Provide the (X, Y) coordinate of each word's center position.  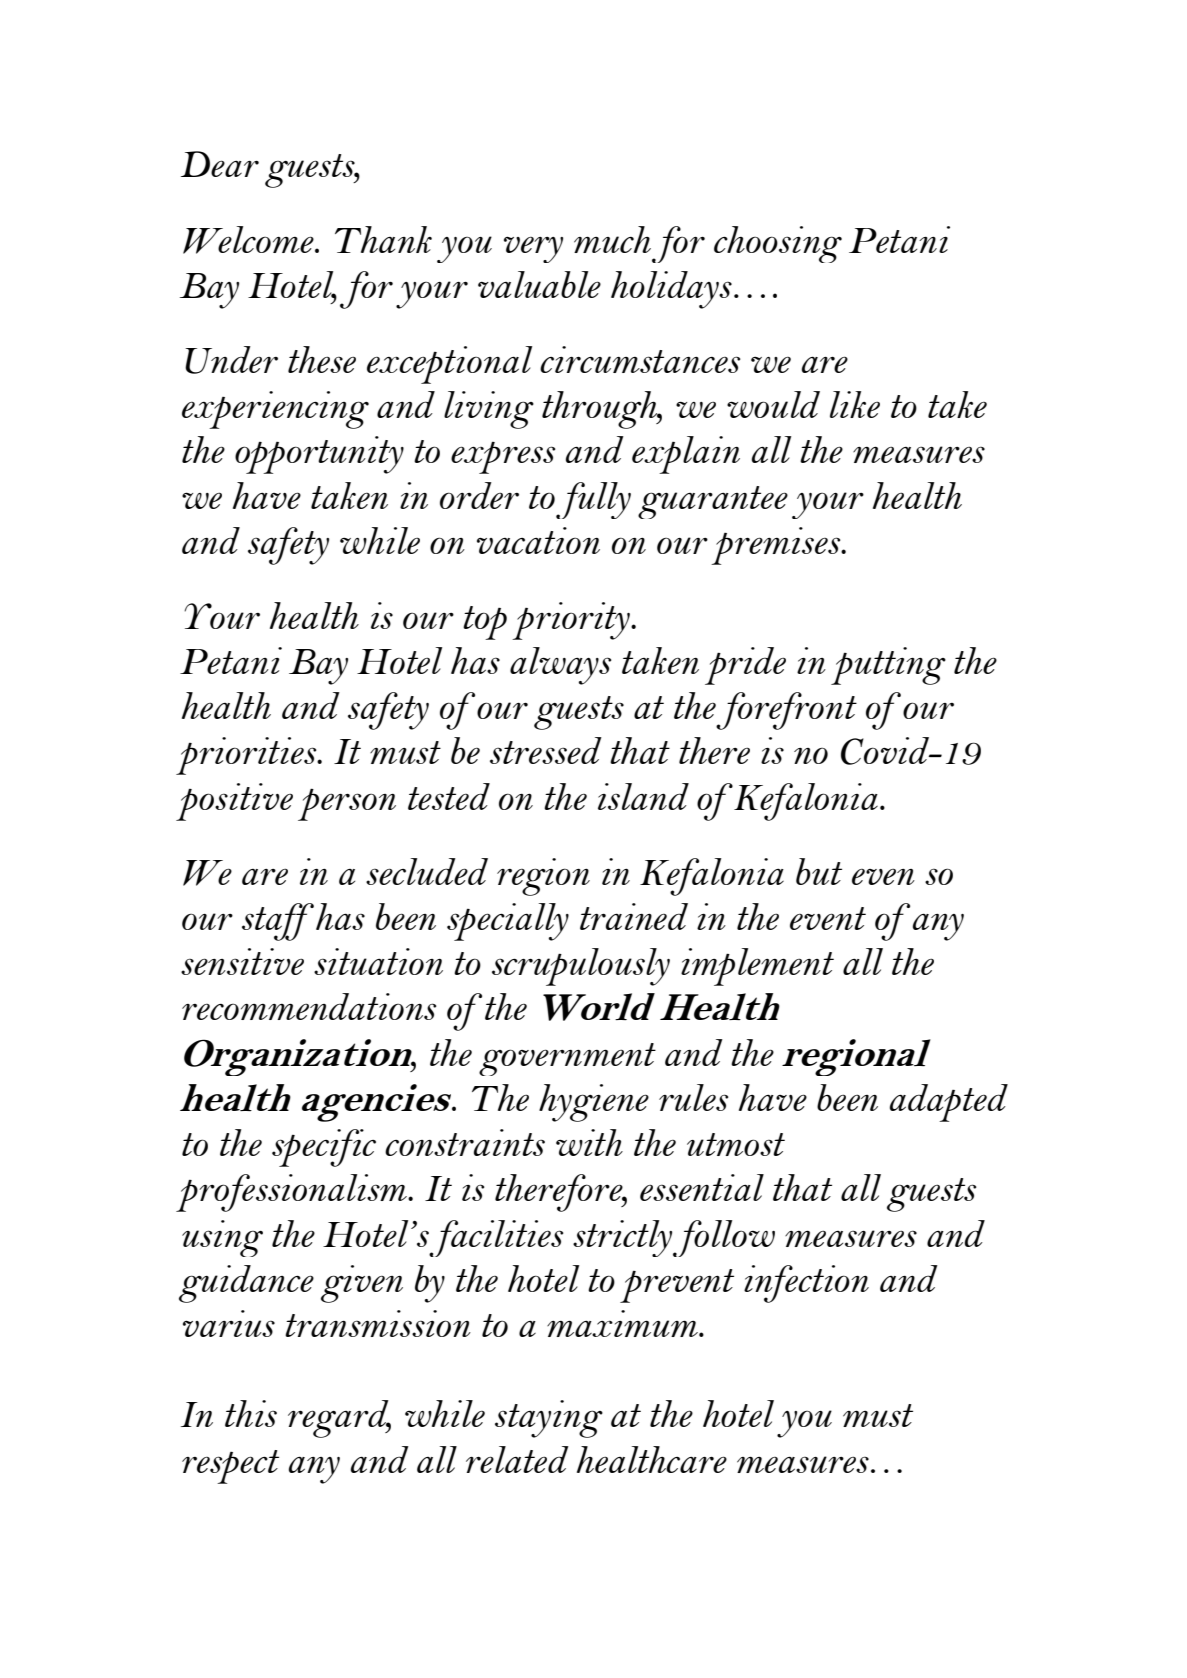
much (612, 239)
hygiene (594, 1103)
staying (549, 1419)
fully (593, 500)
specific (324, 1148)
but (819, 871)
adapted (949, 1103)
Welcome (249, 240)
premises (777, 546)
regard (339, 1419)
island (643, 796)
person (347, 804)
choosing (778, 244)
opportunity (319, 455)
